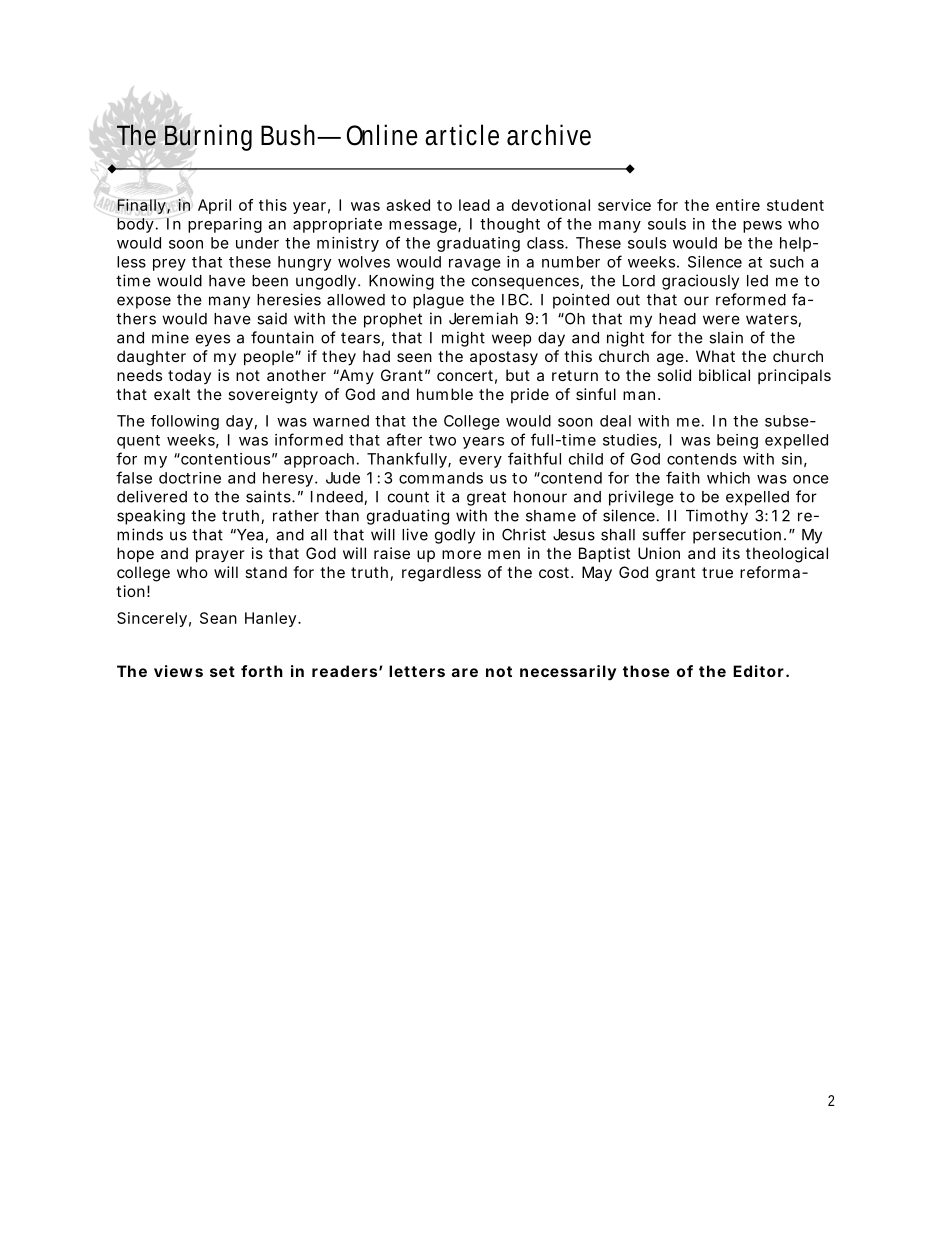 Image resolution: width=952 pixels, height=1233 pixels. What do you see at coordinates (208, 137) in the page?
I see `Burning` at bounding box center [208, 137].
